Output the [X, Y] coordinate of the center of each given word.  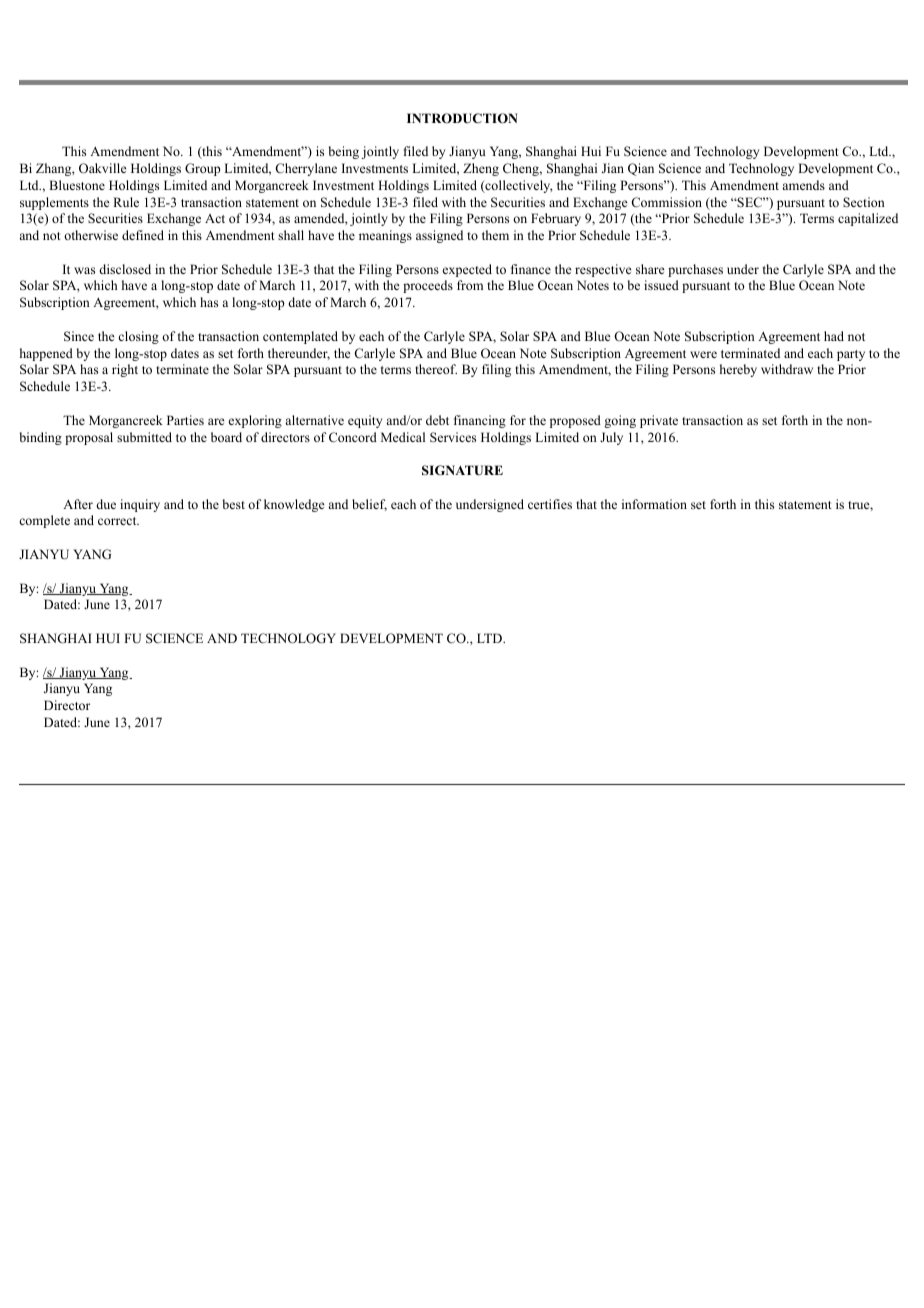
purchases [695, 270]
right [125, 370]
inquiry [140, 505]
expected [467, 270]
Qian [641, 169]
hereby [738, 370]
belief [369, 505]
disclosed [125, 269]
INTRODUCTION [462, 118]
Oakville [103, 168]
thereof [436, 369]
